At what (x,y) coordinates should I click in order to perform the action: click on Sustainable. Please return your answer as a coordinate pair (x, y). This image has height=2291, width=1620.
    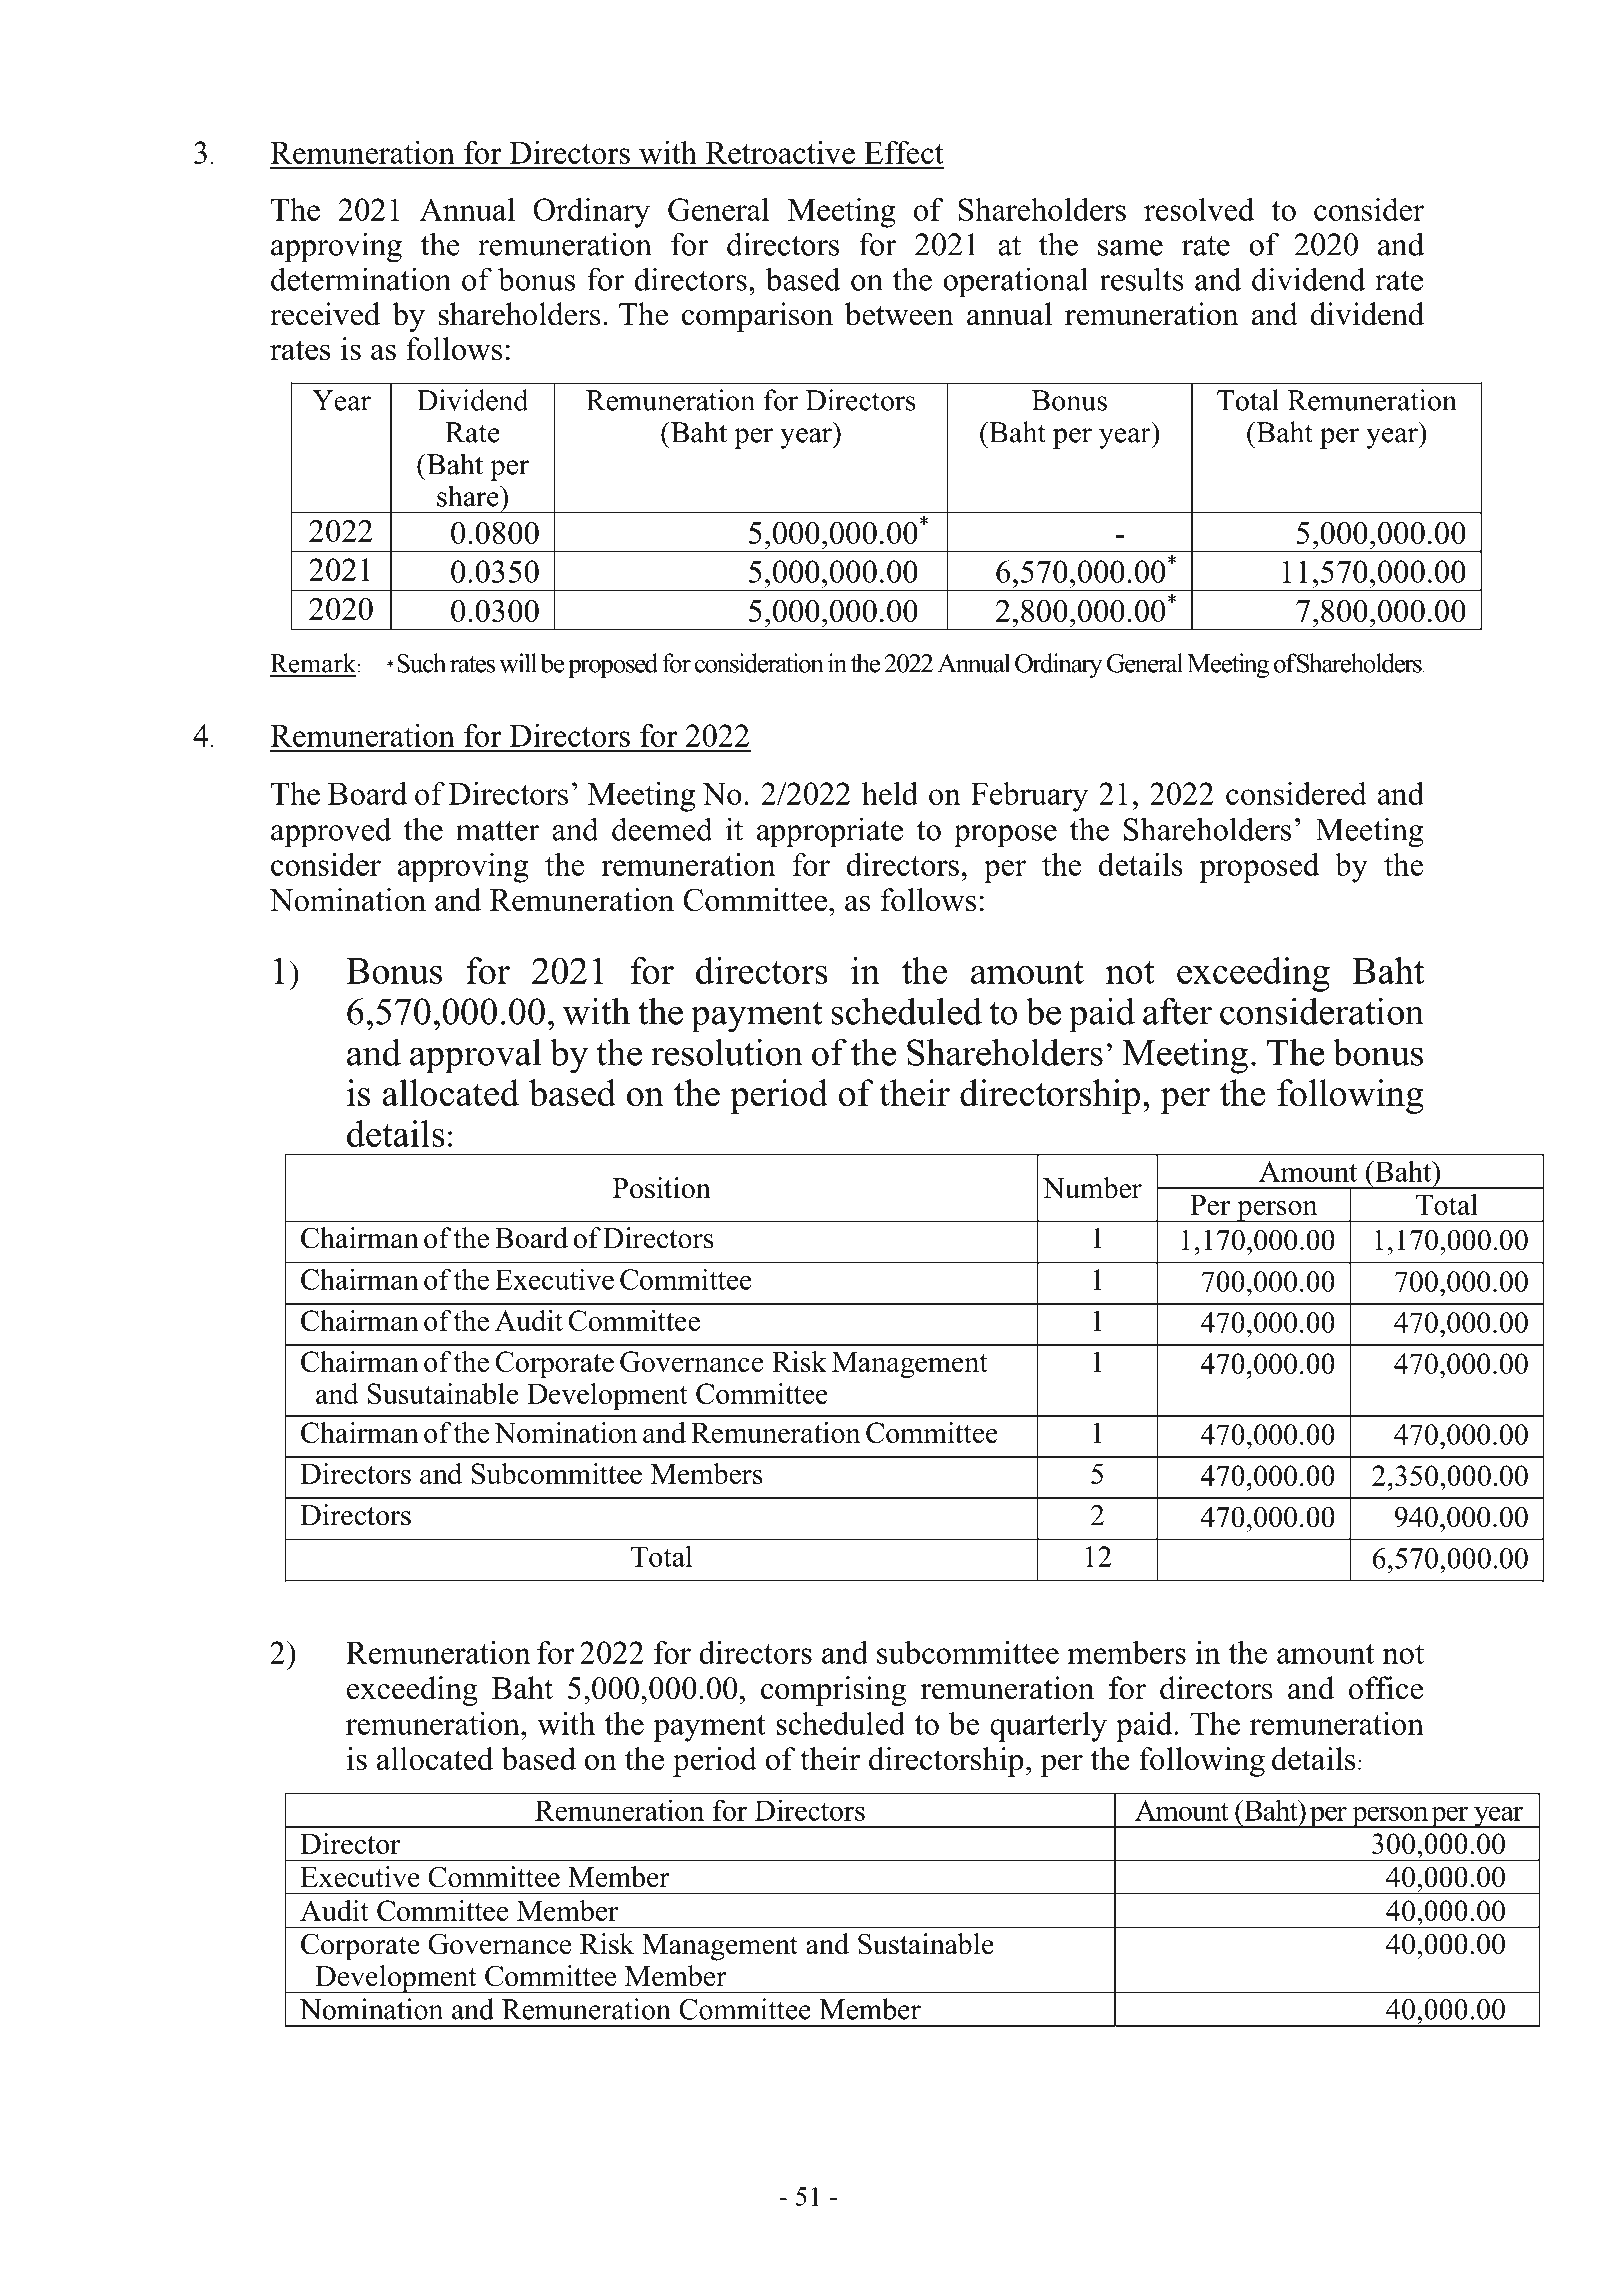
    Looking at the image, I should click on (926, 1944).
